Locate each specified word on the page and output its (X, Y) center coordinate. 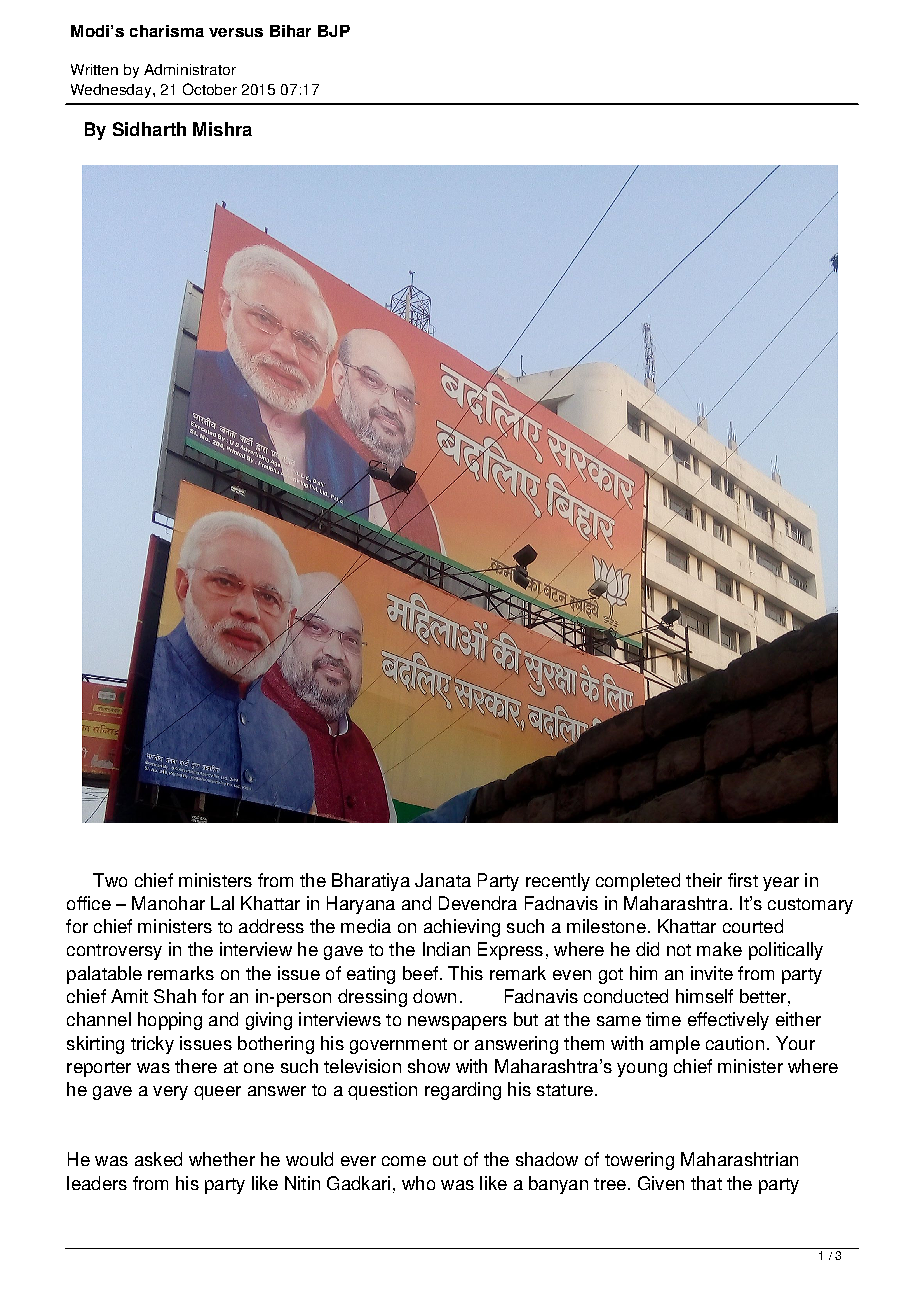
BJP (334, 31)
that (706, 1183)
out (445, 1160)
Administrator (190, 69)
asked (158, 1159)
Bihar (290, 31)
